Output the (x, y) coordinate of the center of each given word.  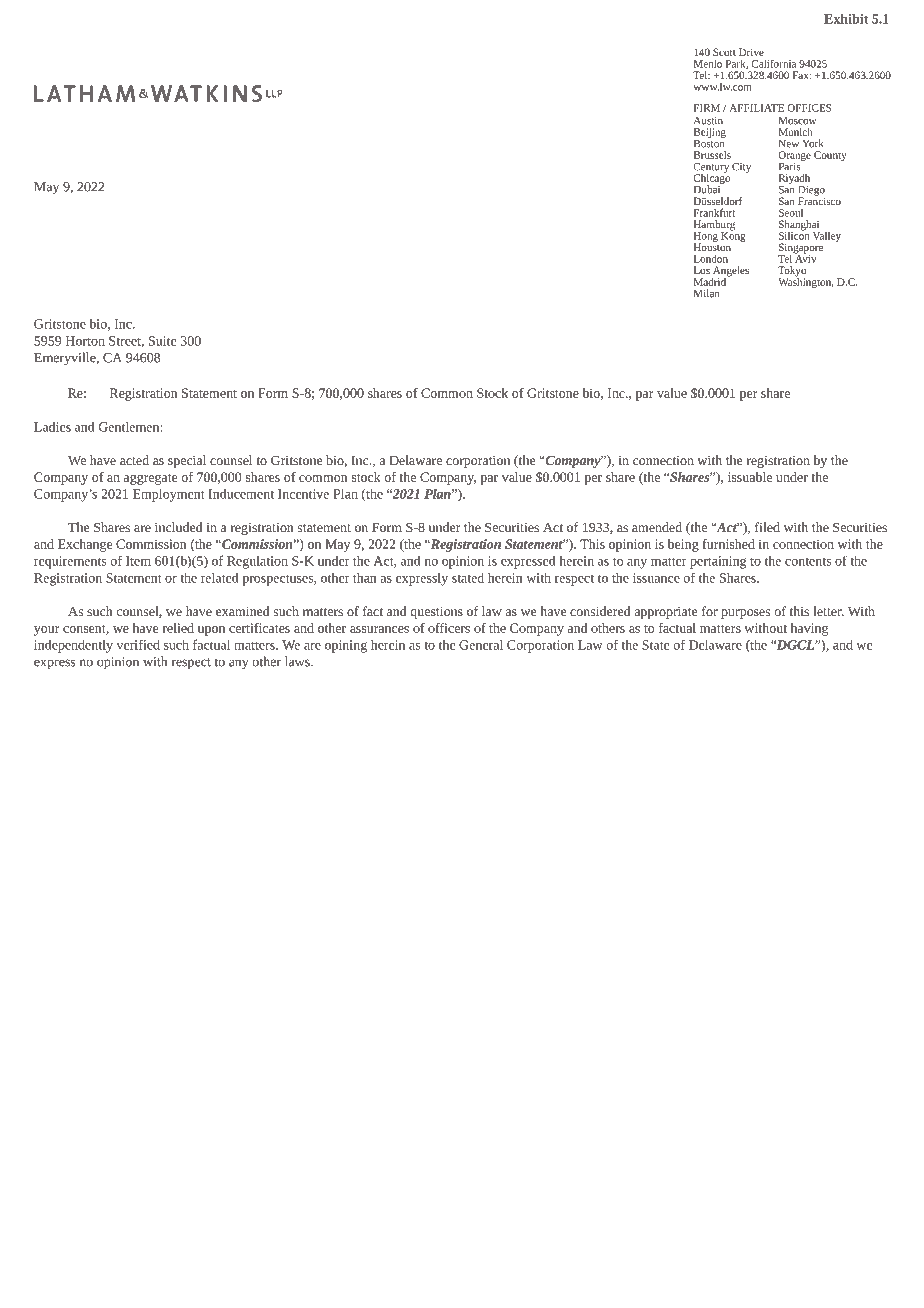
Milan (706, 293)
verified (138, 644)
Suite (163, 341)
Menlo (708, 63)
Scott (724, 52)
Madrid (711, 280)
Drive (751, 52)
